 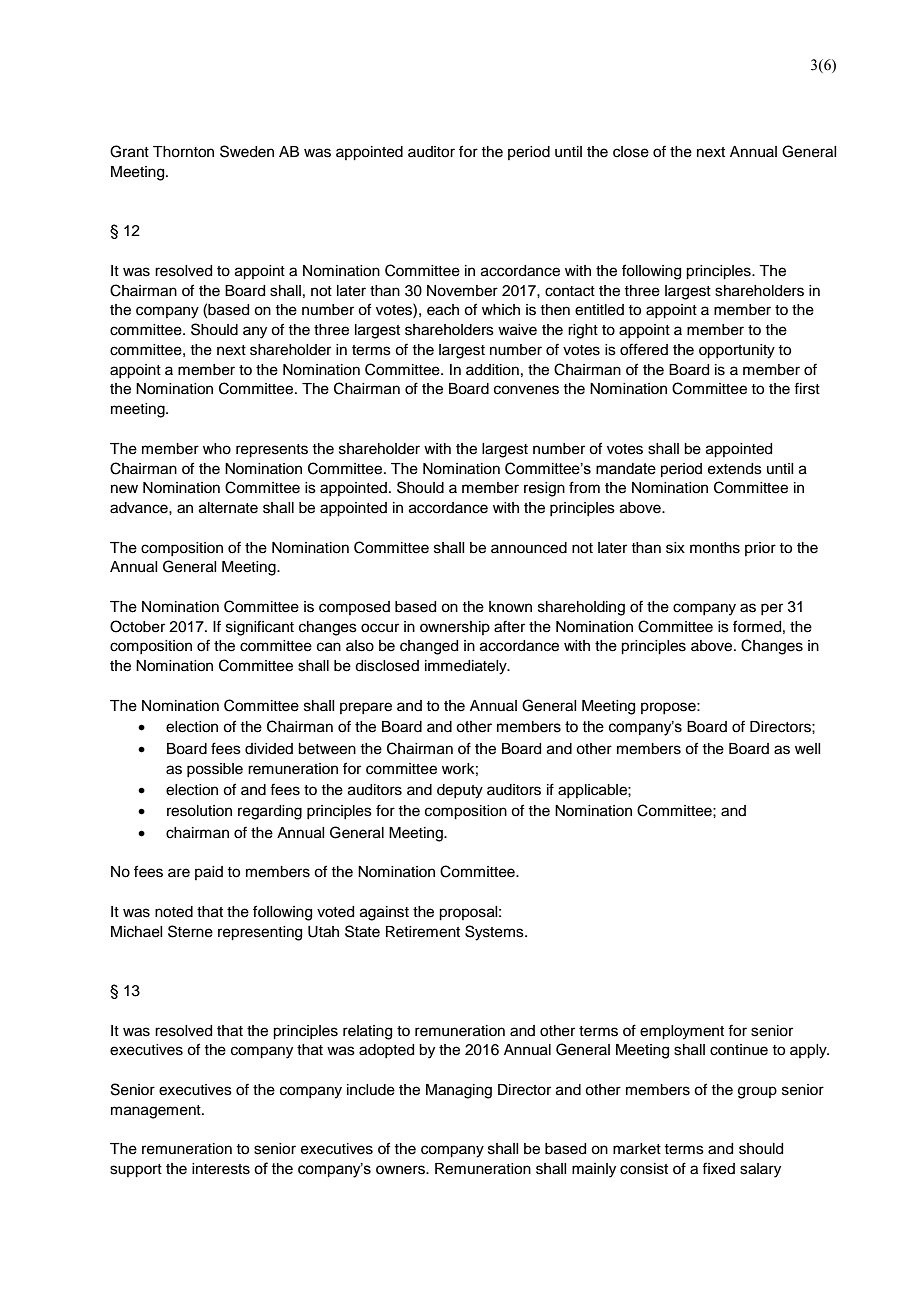 What do you see at coordinates (599, 310) in the page?
I see `entitled` at bounding box center [599, 310].
